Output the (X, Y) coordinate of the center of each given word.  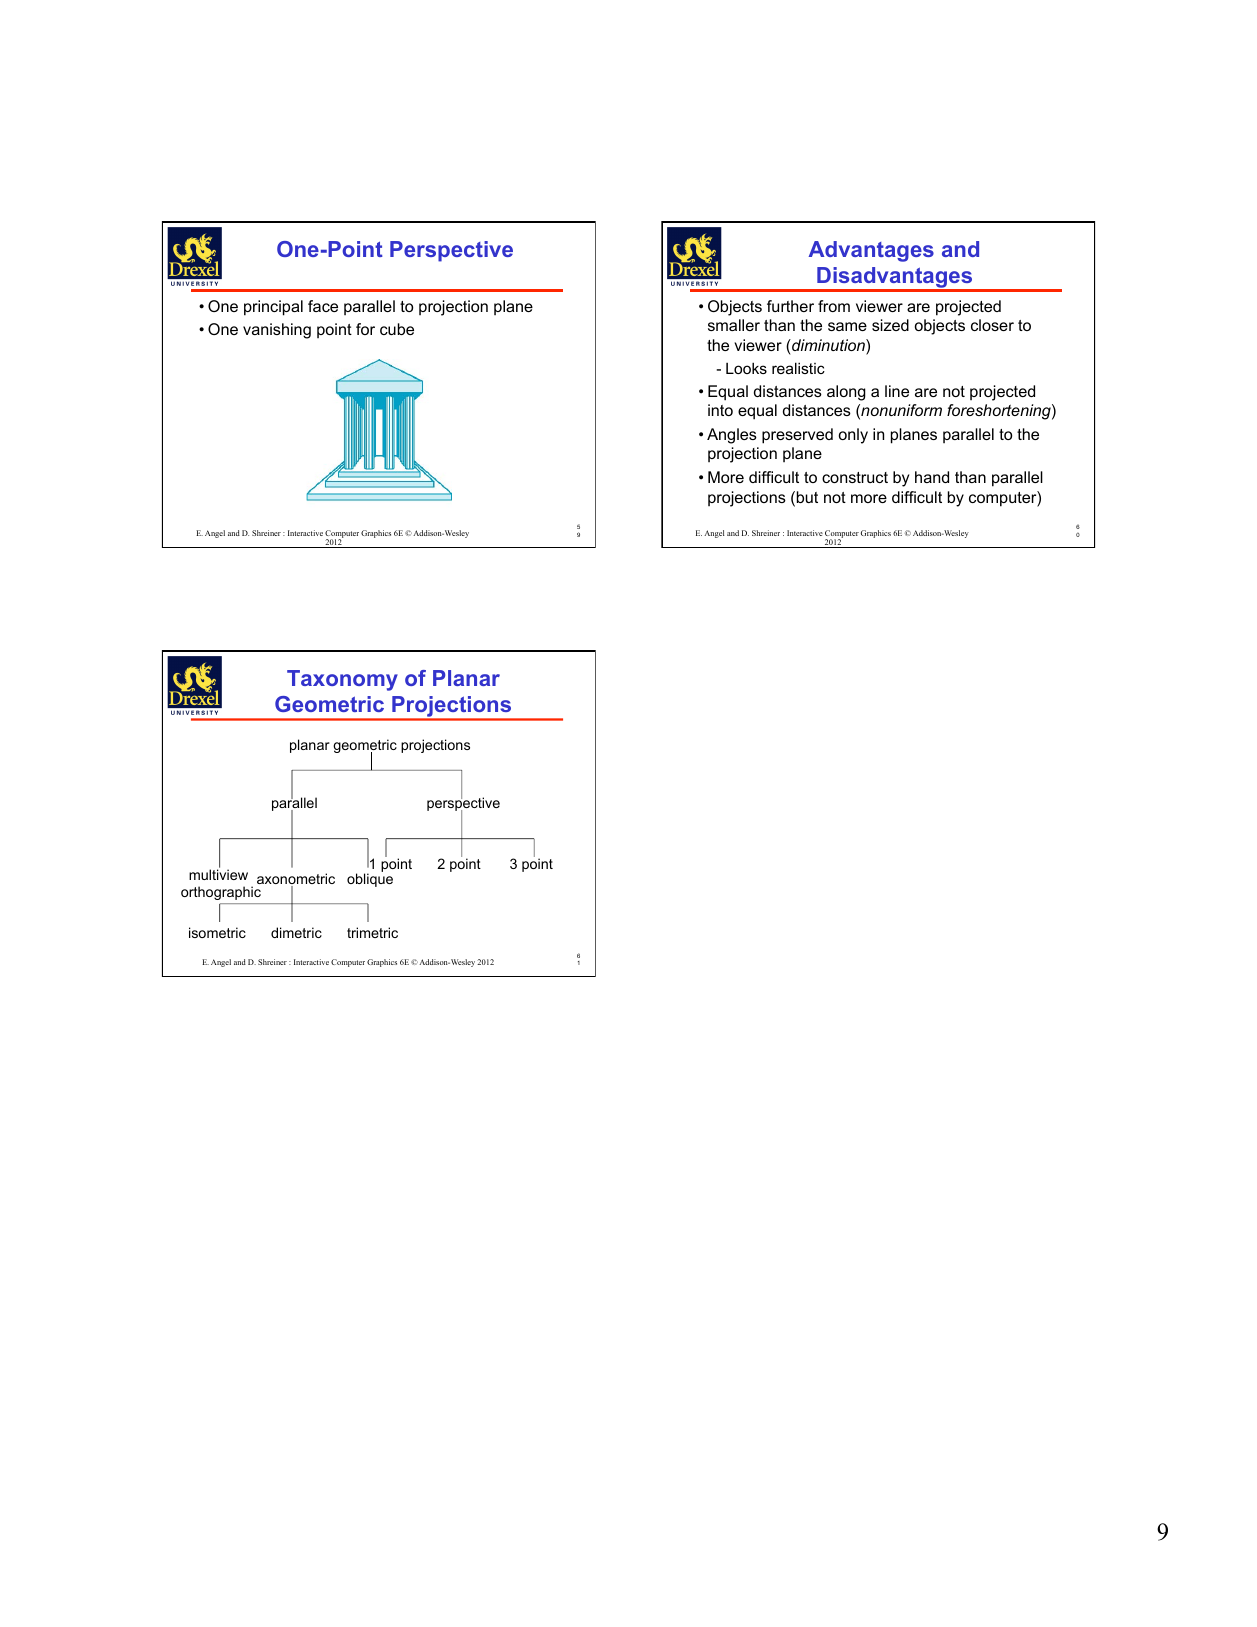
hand (932, 477)
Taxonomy (342, 680)
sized (890, 325)
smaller (734, 325)
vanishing (277, 331)
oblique (370, 880)
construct (855, 477)
